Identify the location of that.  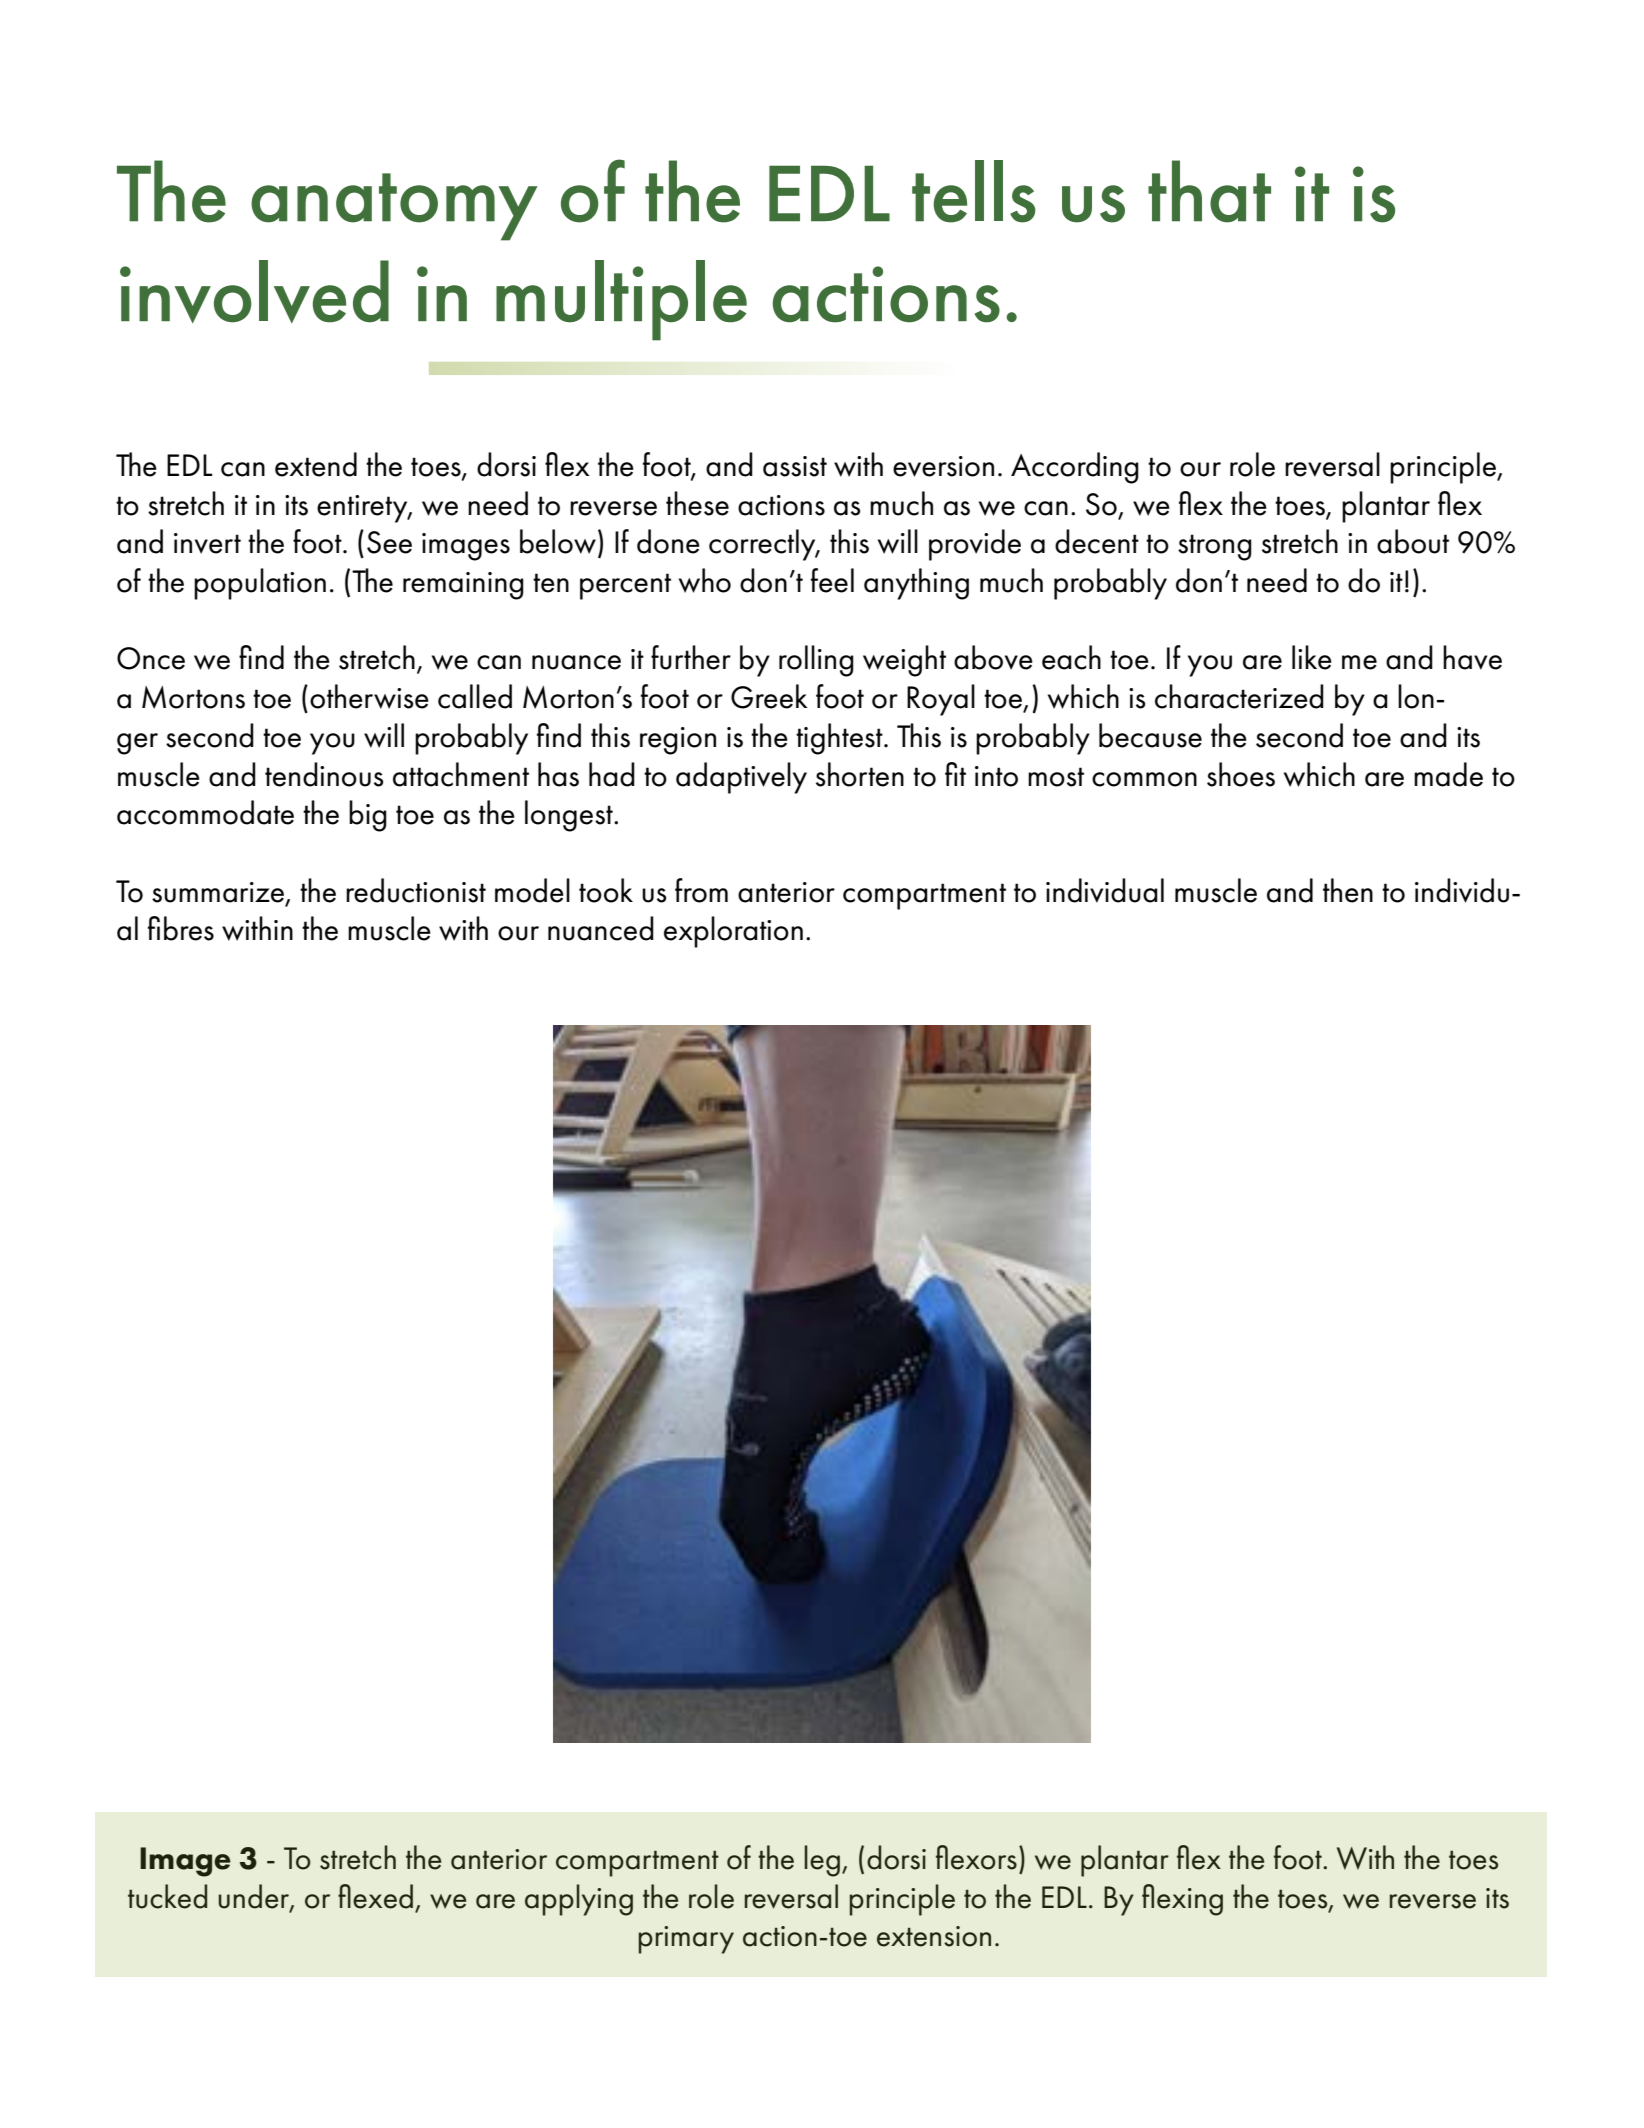
(1209, 191).
